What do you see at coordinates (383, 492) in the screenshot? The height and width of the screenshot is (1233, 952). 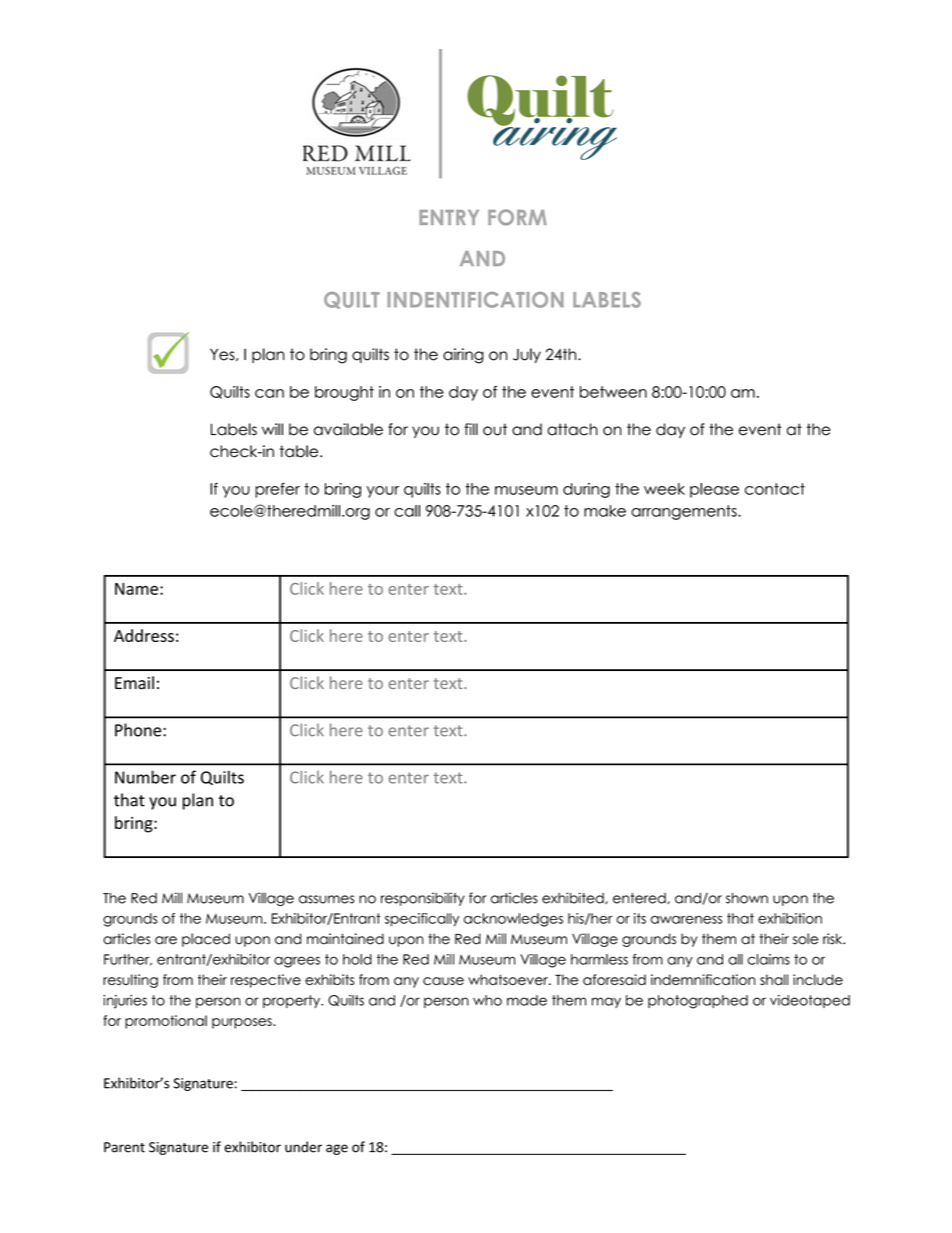 I see `your` at bounding box center [383, 492].
